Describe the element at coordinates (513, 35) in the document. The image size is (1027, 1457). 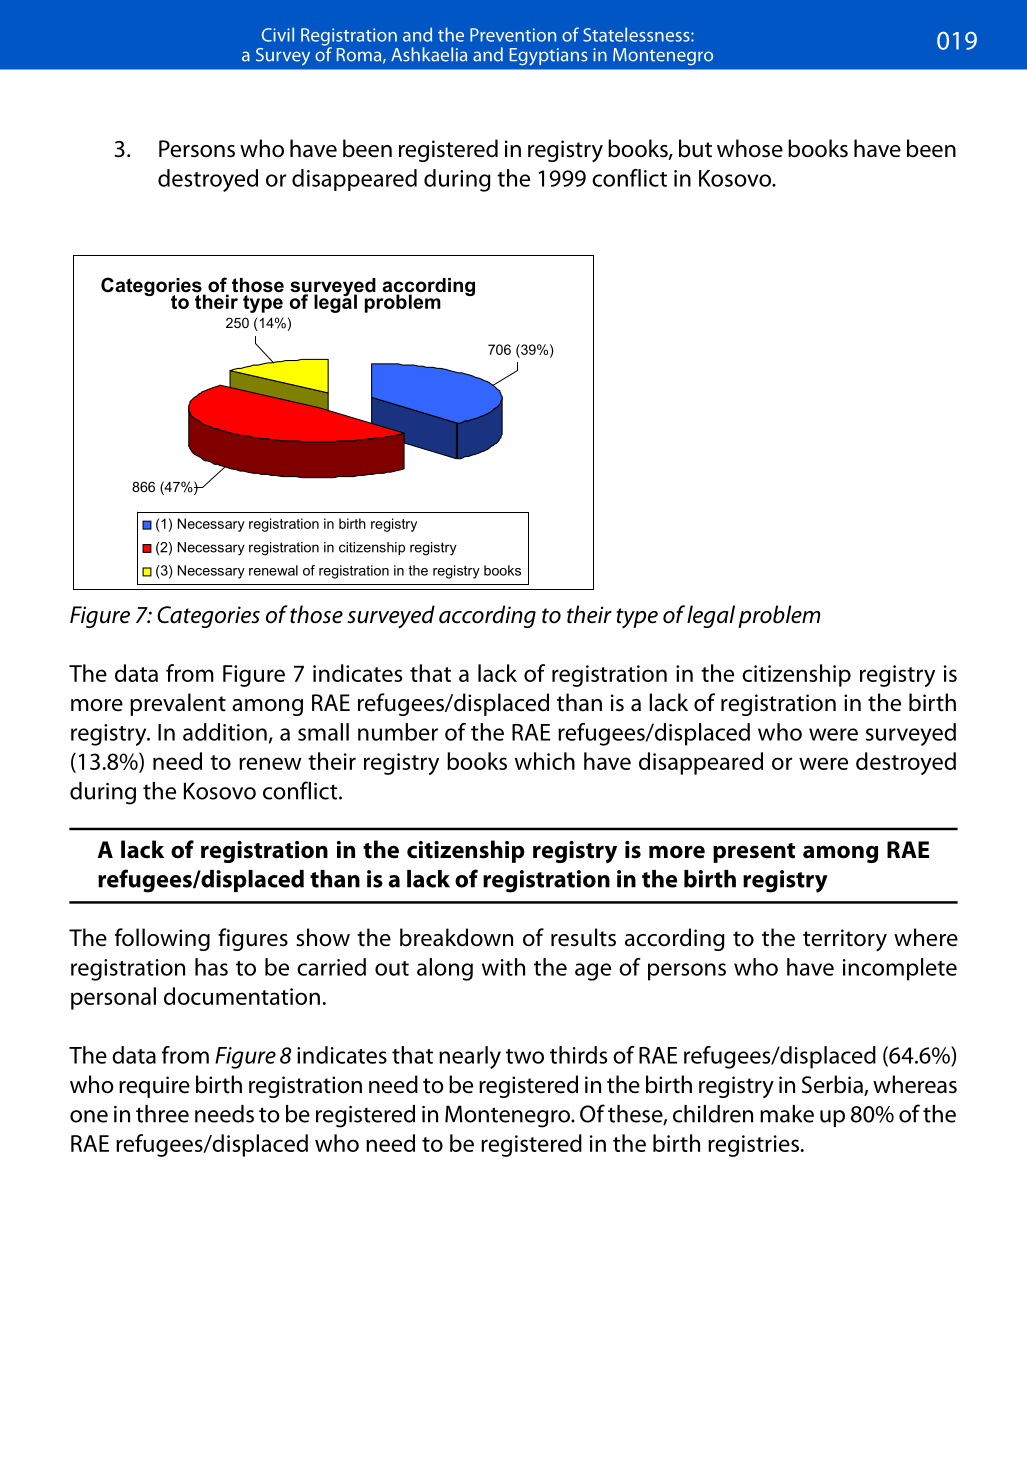
I see `Prevention` at that location.
